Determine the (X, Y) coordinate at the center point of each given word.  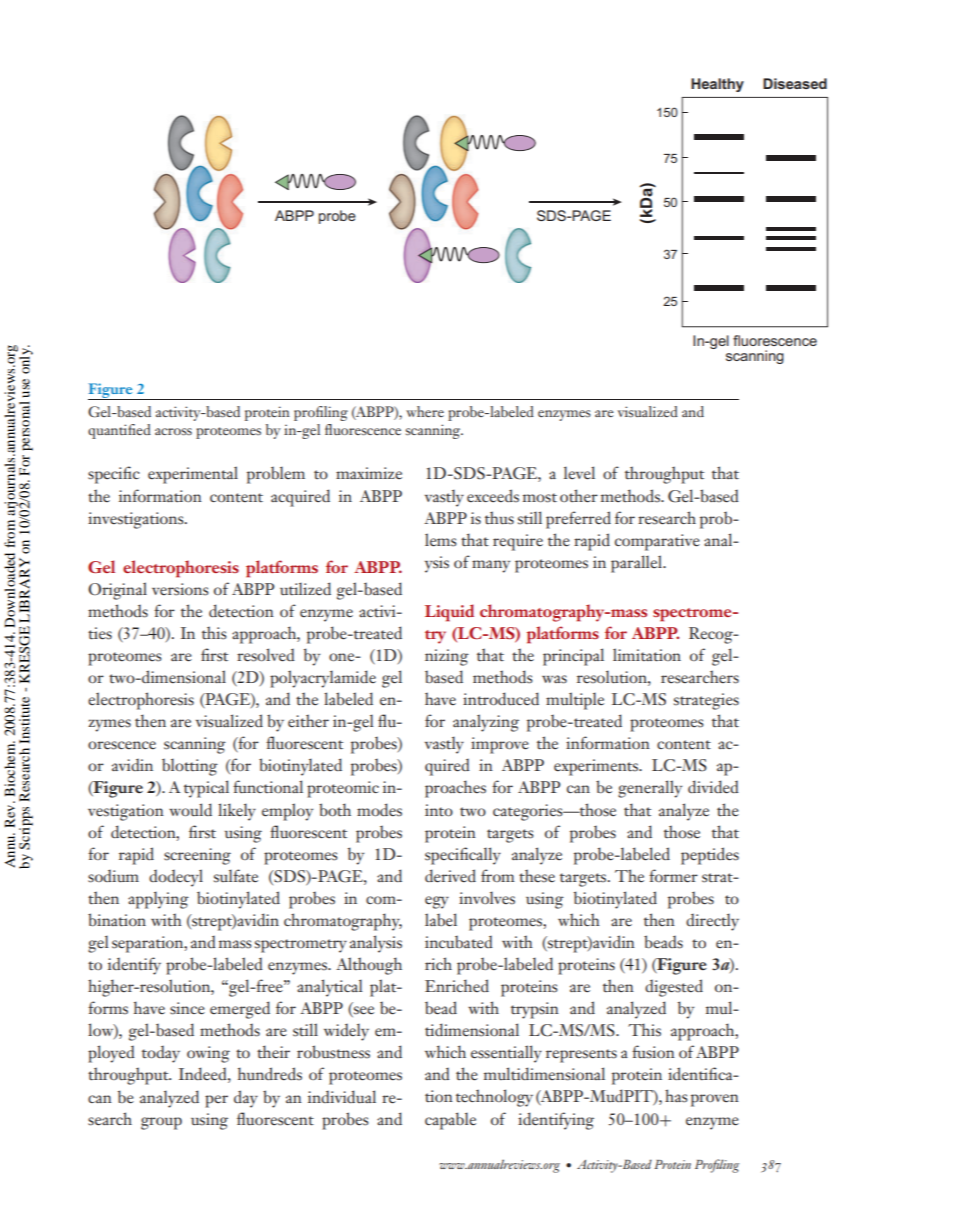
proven (715, 1100)
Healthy (717, 85)
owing (208, 1054)
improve (500, 745)
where (425, 411)
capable (450, 1121)
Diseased (795, 83)
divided (713, 787)
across (173, 431)
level (579, 473)
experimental (193, 475)
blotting (190, 767)
